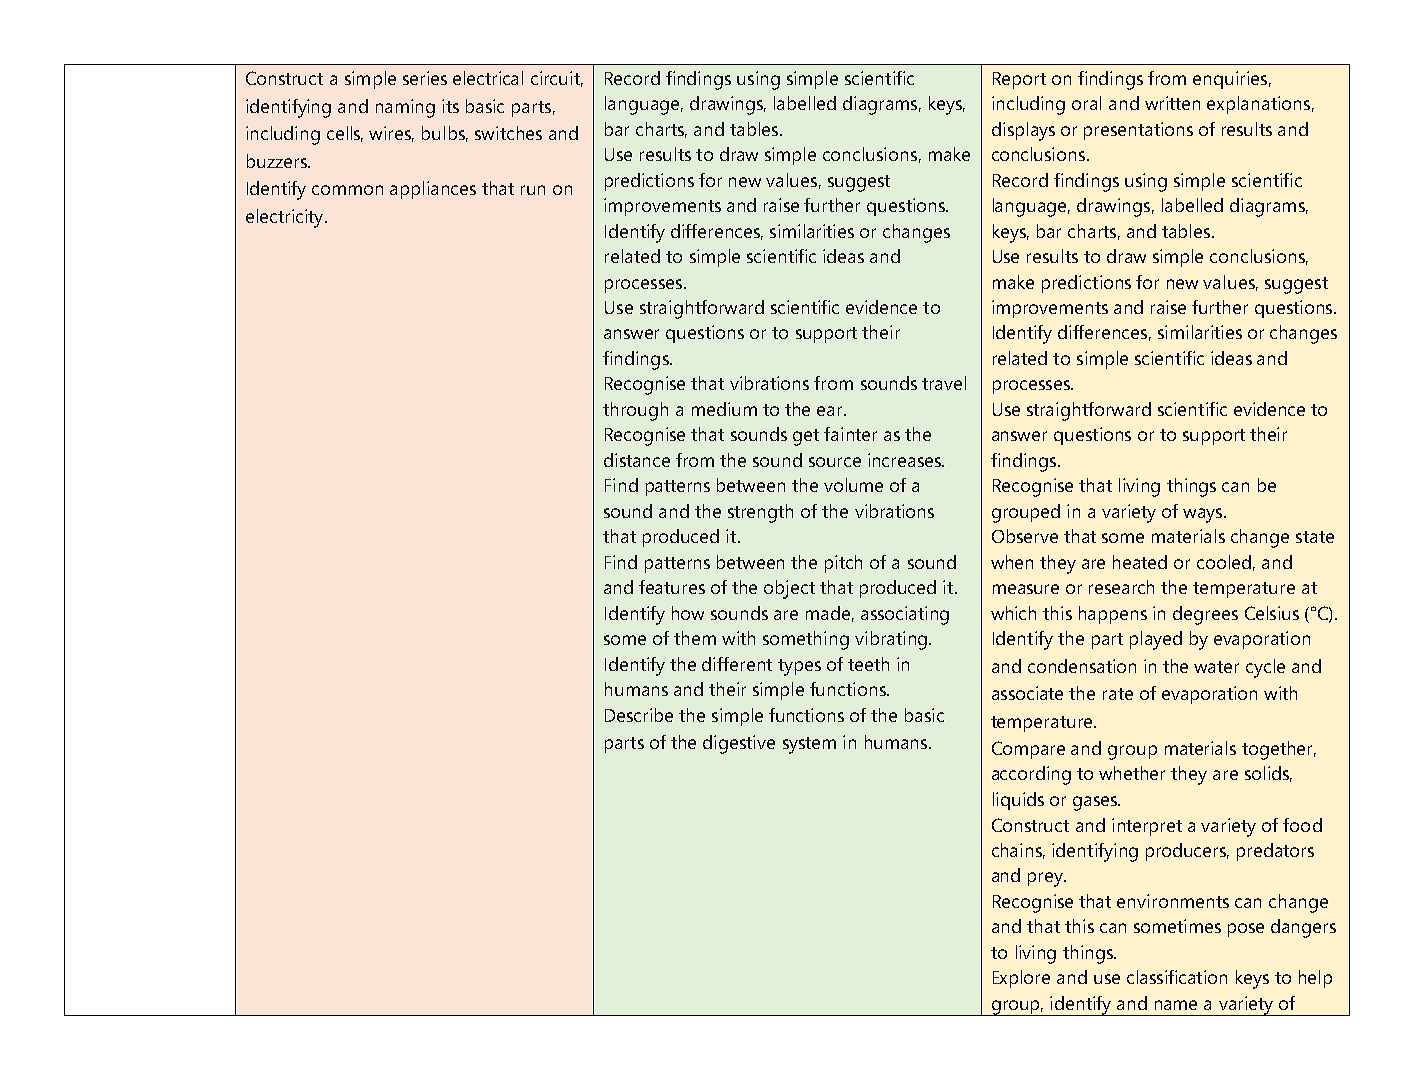  Describe the element at coordinates (843, 564) in the page. I see `pitch` at that location.
